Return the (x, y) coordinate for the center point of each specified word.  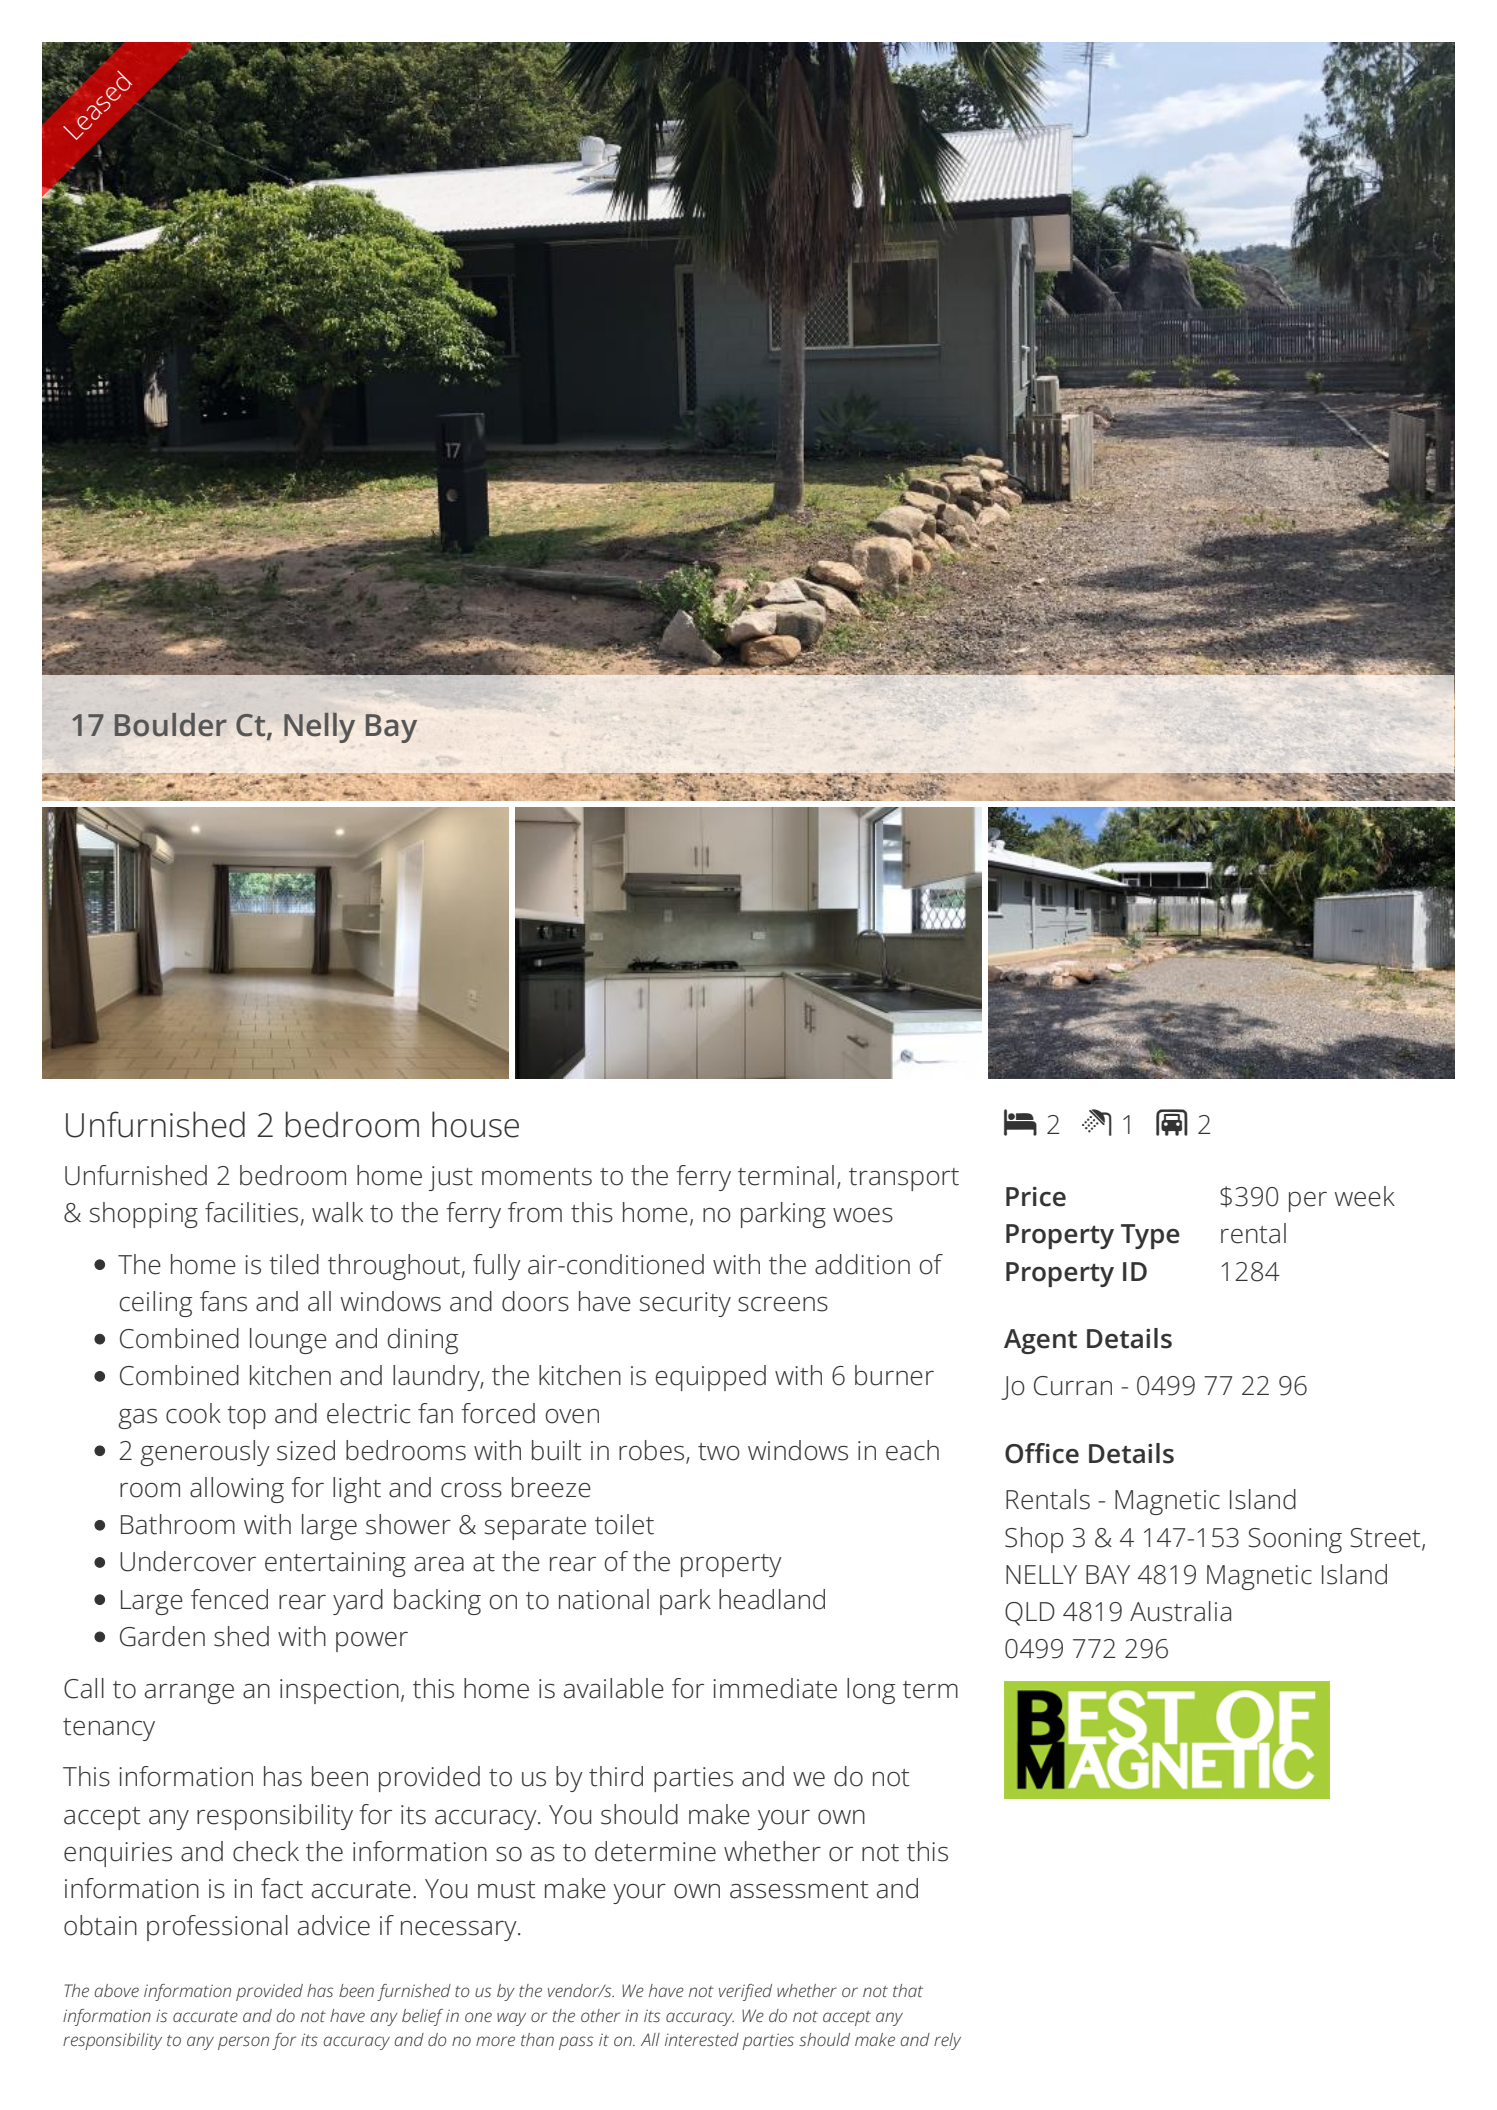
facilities (251, 1212)
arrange (189, 1694)
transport (904, 1179)
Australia (1180, 1611)
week (1364, 1196)
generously (205, 1453)
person (243, 2043)
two (719, 1452)
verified (745, 1992)
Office (1042, 1453)
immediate (775, 1688)
